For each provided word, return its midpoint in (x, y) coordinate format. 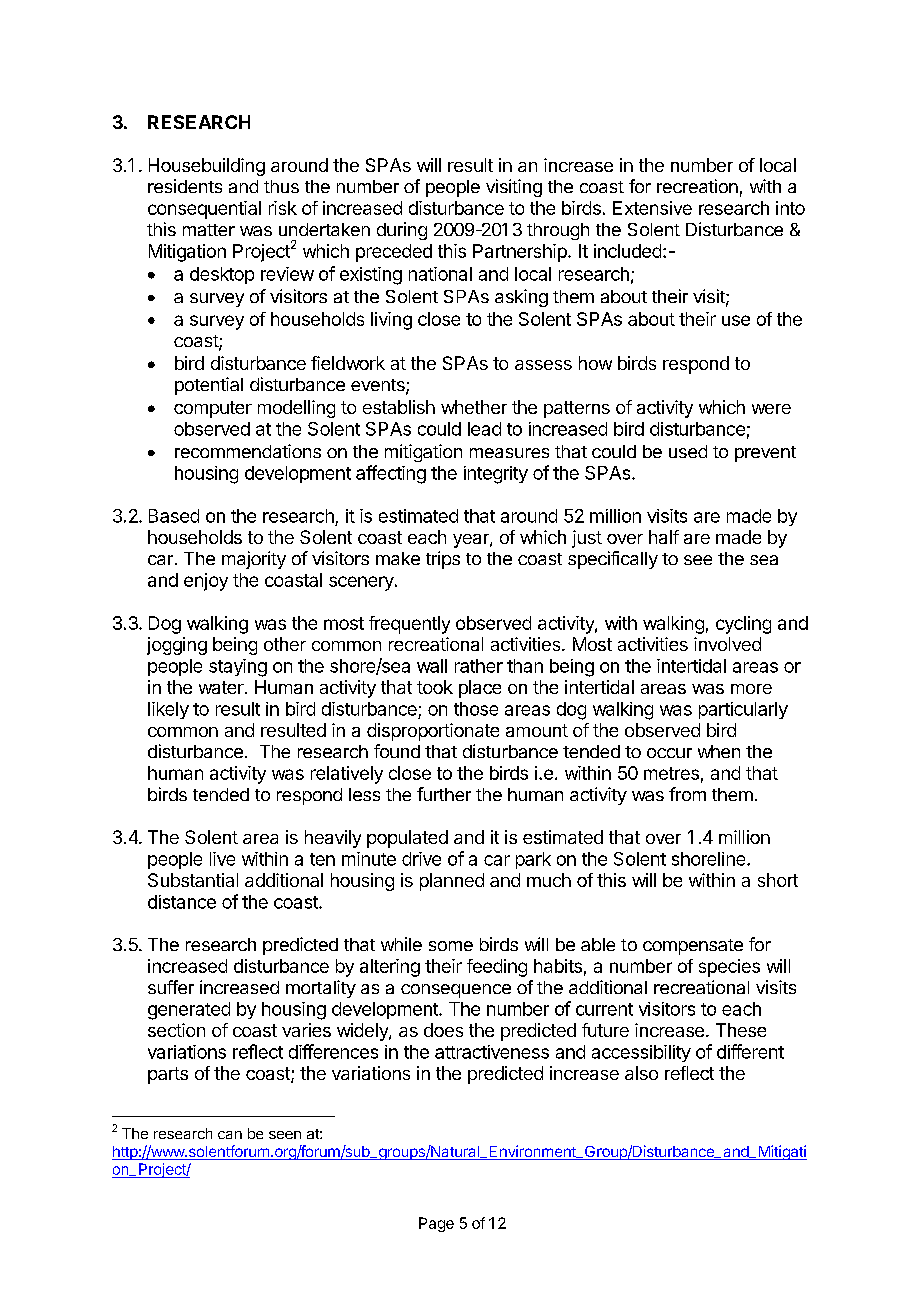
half (664, 537)
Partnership (520, 253)
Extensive (652, 208)
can (230, 1135)
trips (443, 560)
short (778, 880)
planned (452, 882)
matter (209, 230)
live (222, 859)
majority (254, 560)
